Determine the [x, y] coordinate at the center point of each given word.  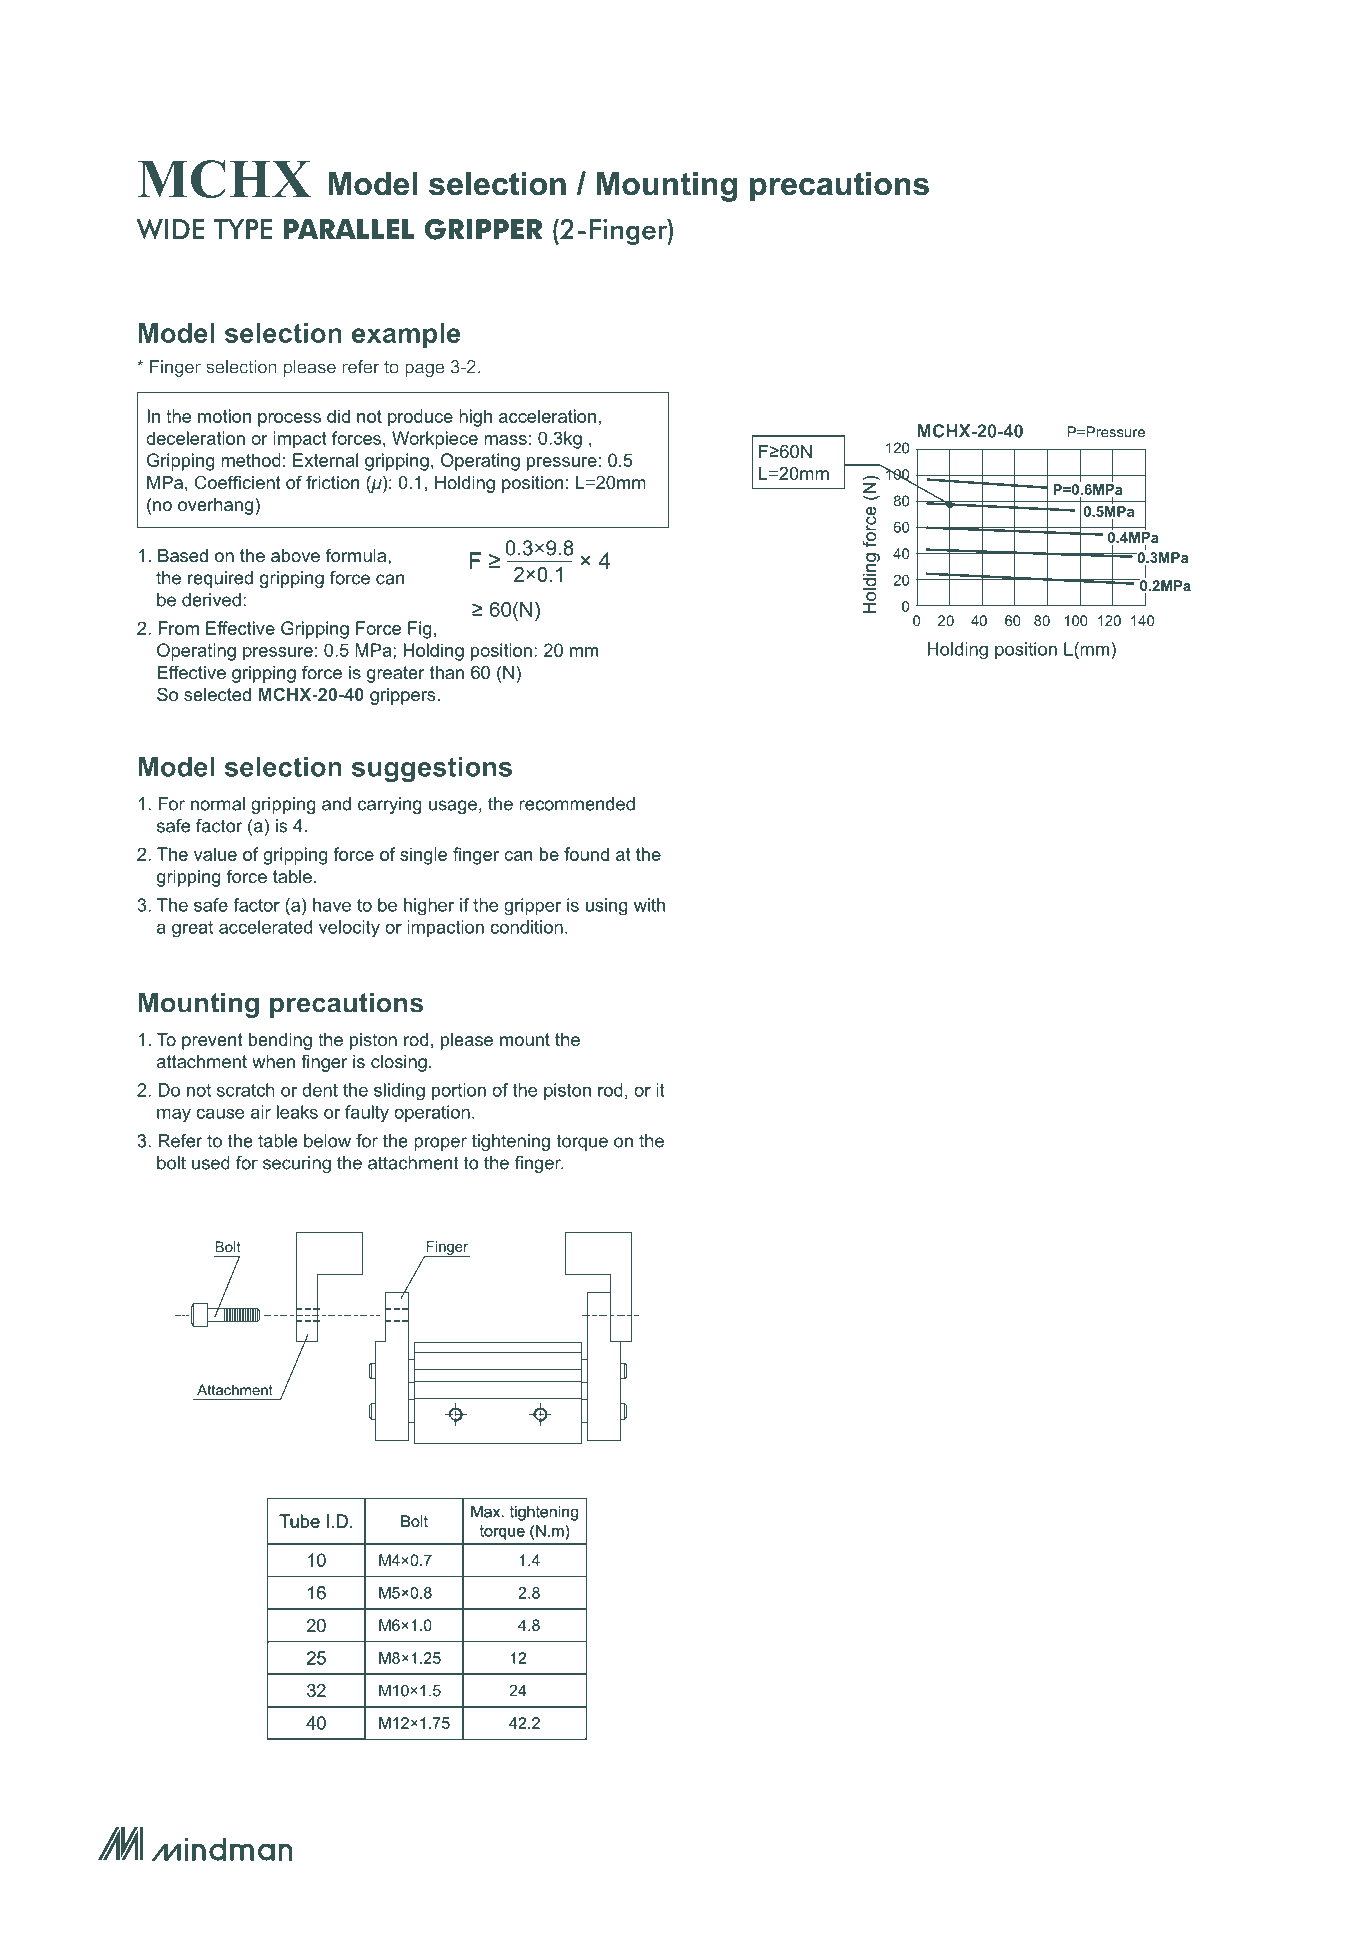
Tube [299, 1521]
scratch [246, 1090]
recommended [577, 804]
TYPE [243, 229]
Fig [420, 630]
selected [217, 694]
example [406, 335]
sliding [399, 1092]
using [607, 906]
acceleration [547, 416]
